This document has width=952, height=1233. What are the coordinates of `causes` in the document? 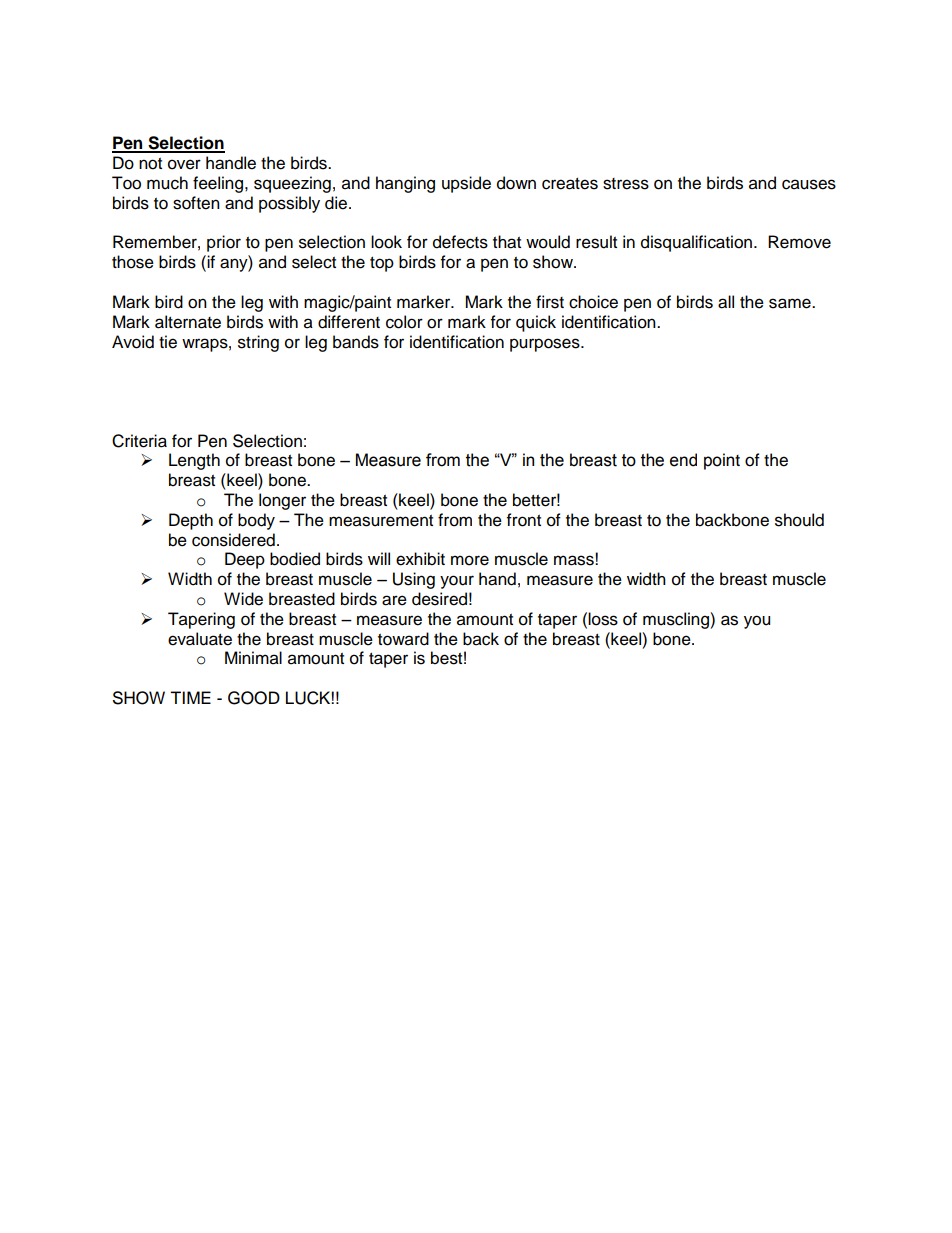 It's located at (809, 184).
